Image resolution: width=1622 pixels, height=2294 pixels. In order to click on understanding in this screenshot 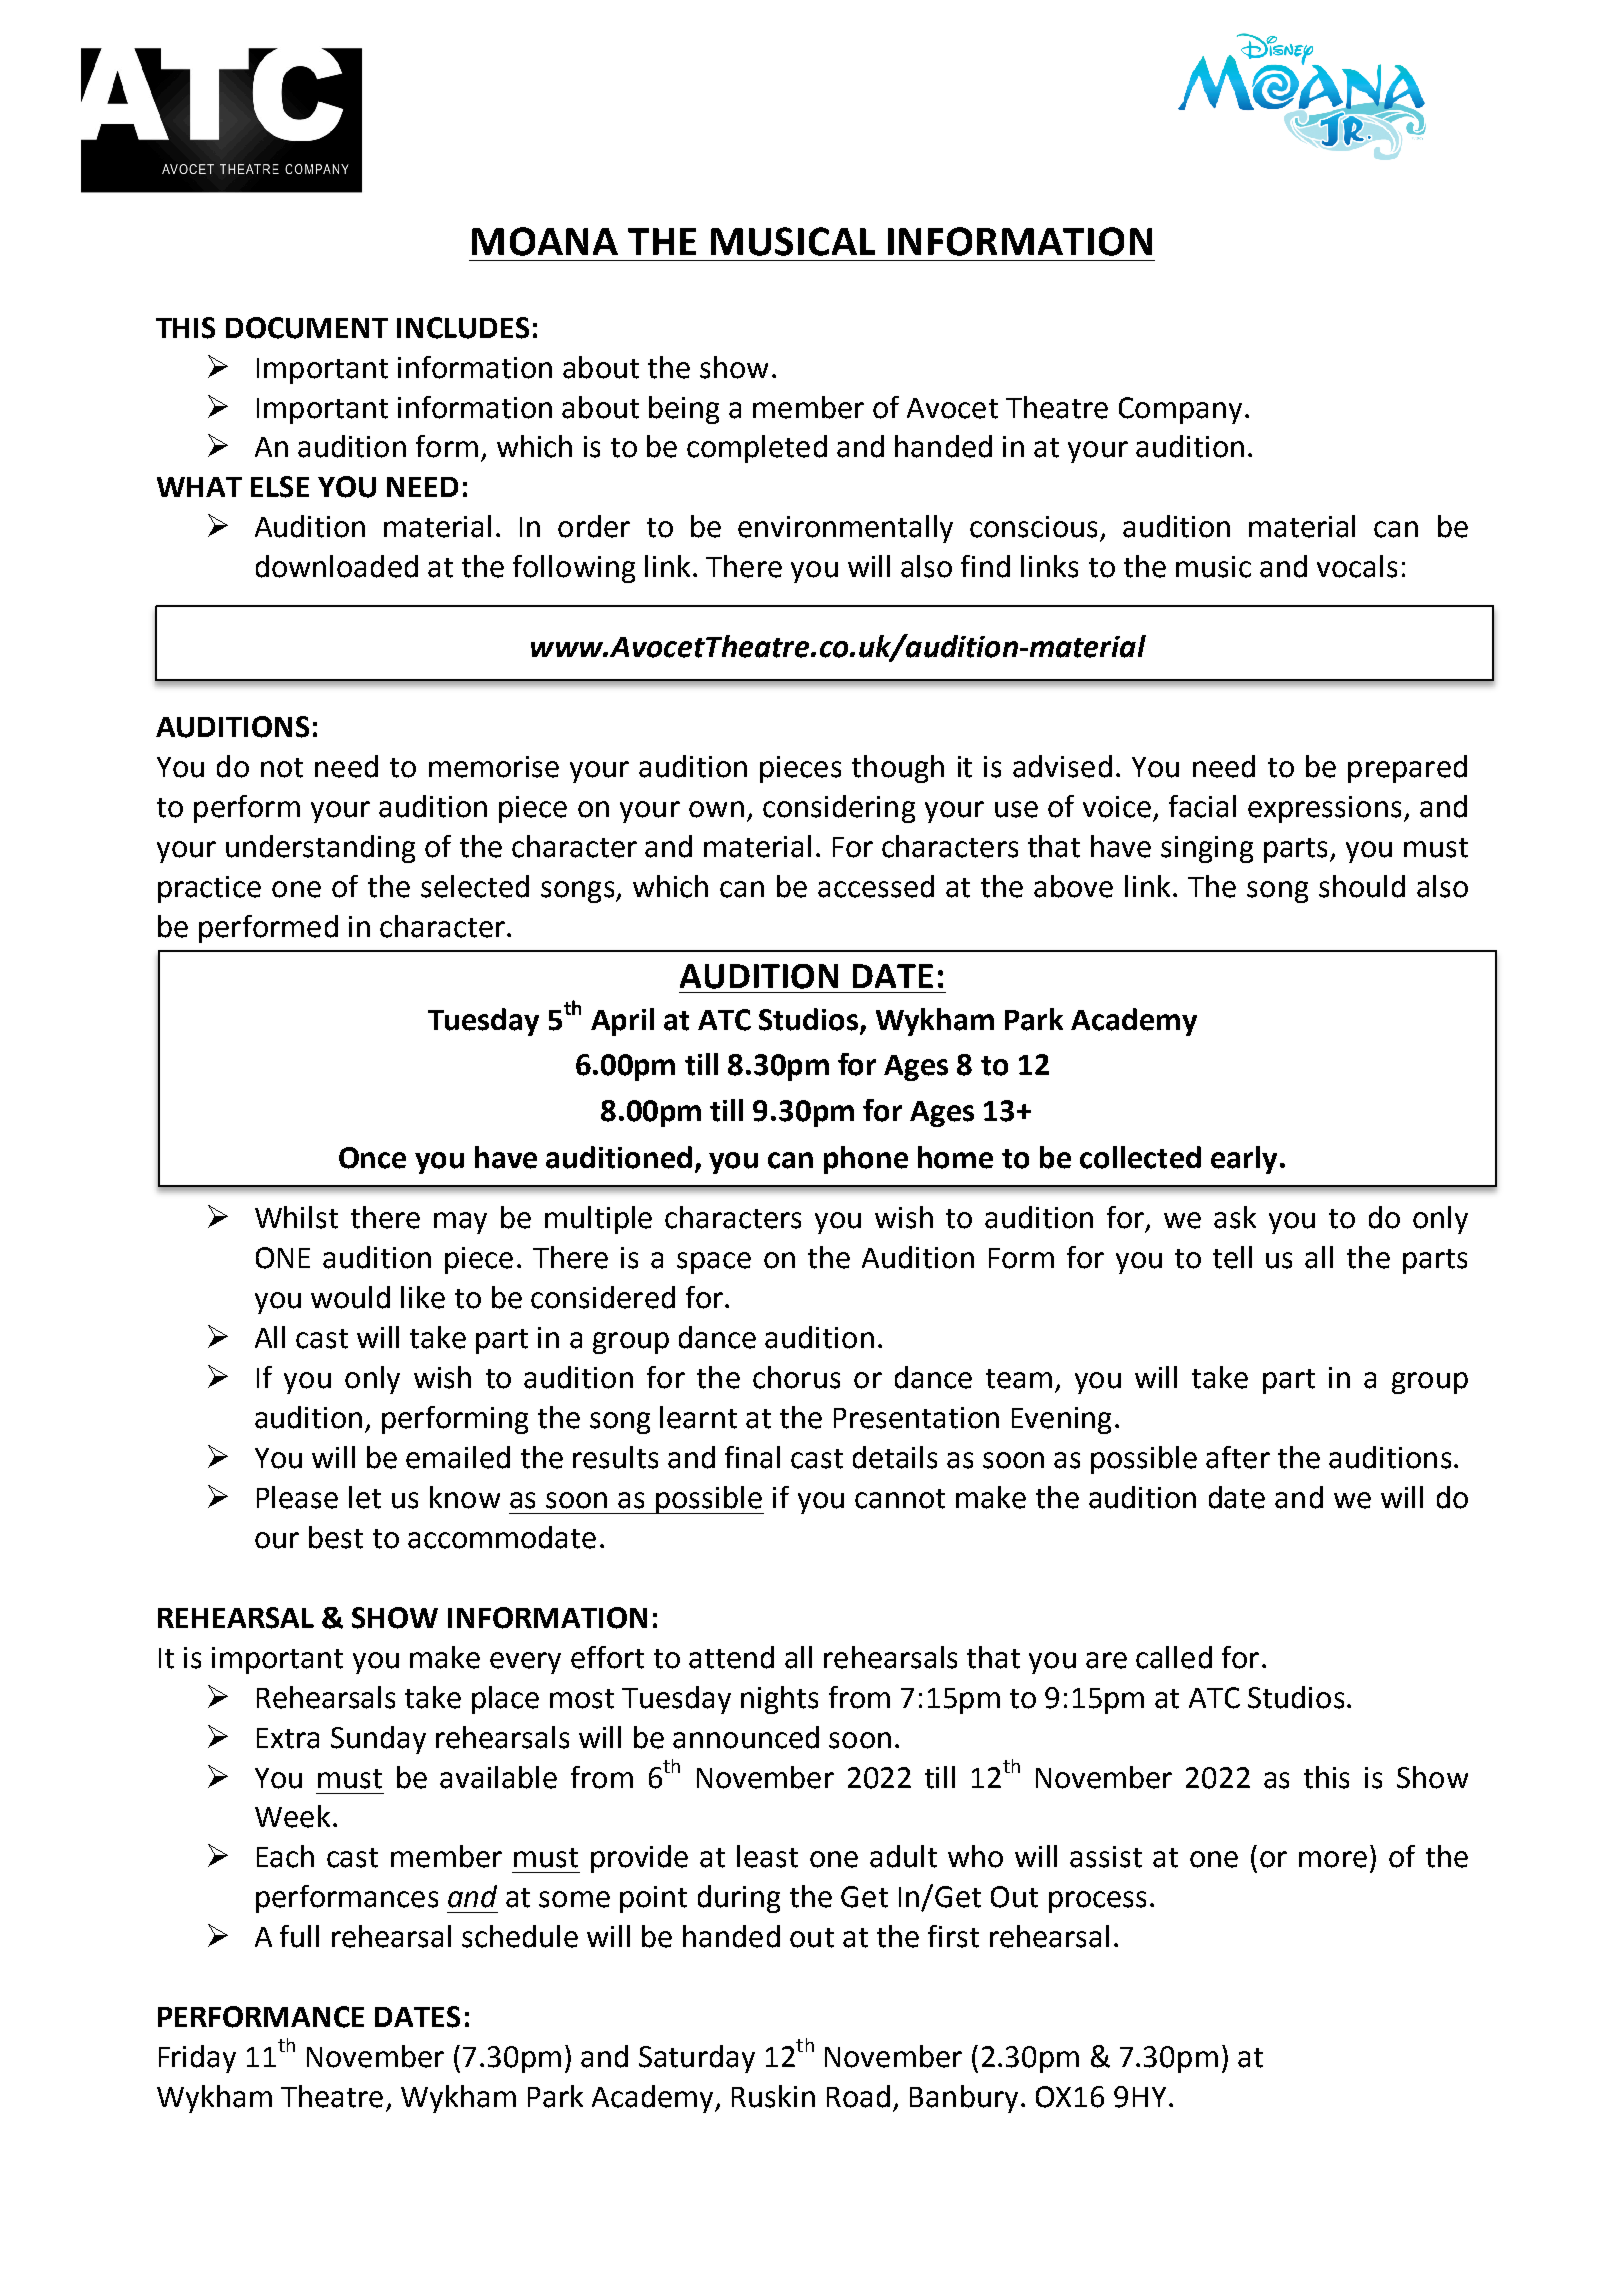, I will do `click(320, 849)`.
